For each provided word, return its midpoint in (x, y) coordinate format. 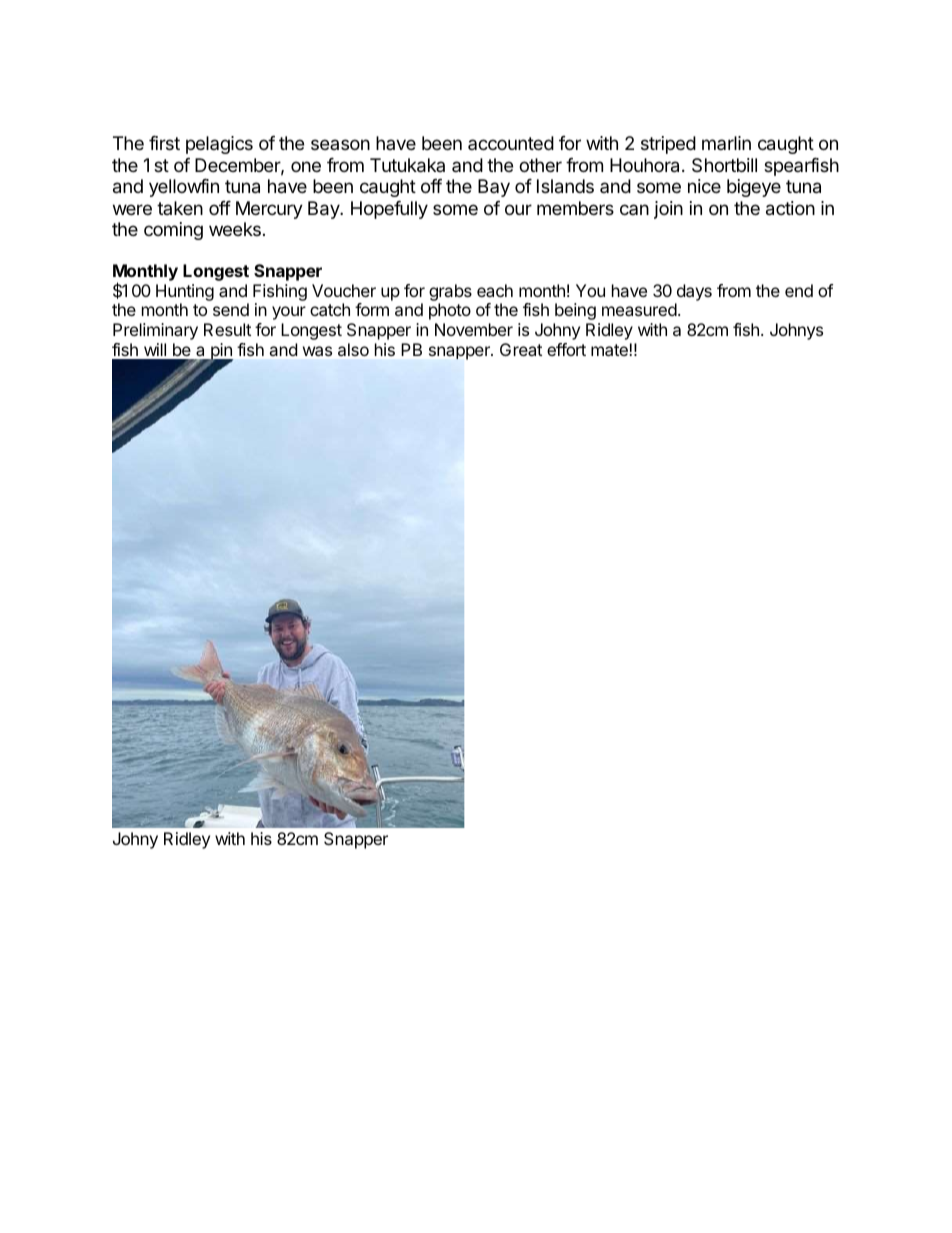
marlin (726, 143)
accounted (511, 143)
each (495, 290)
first (164, 143)
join (668, 210)
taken (180, 208)
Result (227, 329)
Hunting (185, 292)
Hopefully (389, 210)
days (694, 292)
